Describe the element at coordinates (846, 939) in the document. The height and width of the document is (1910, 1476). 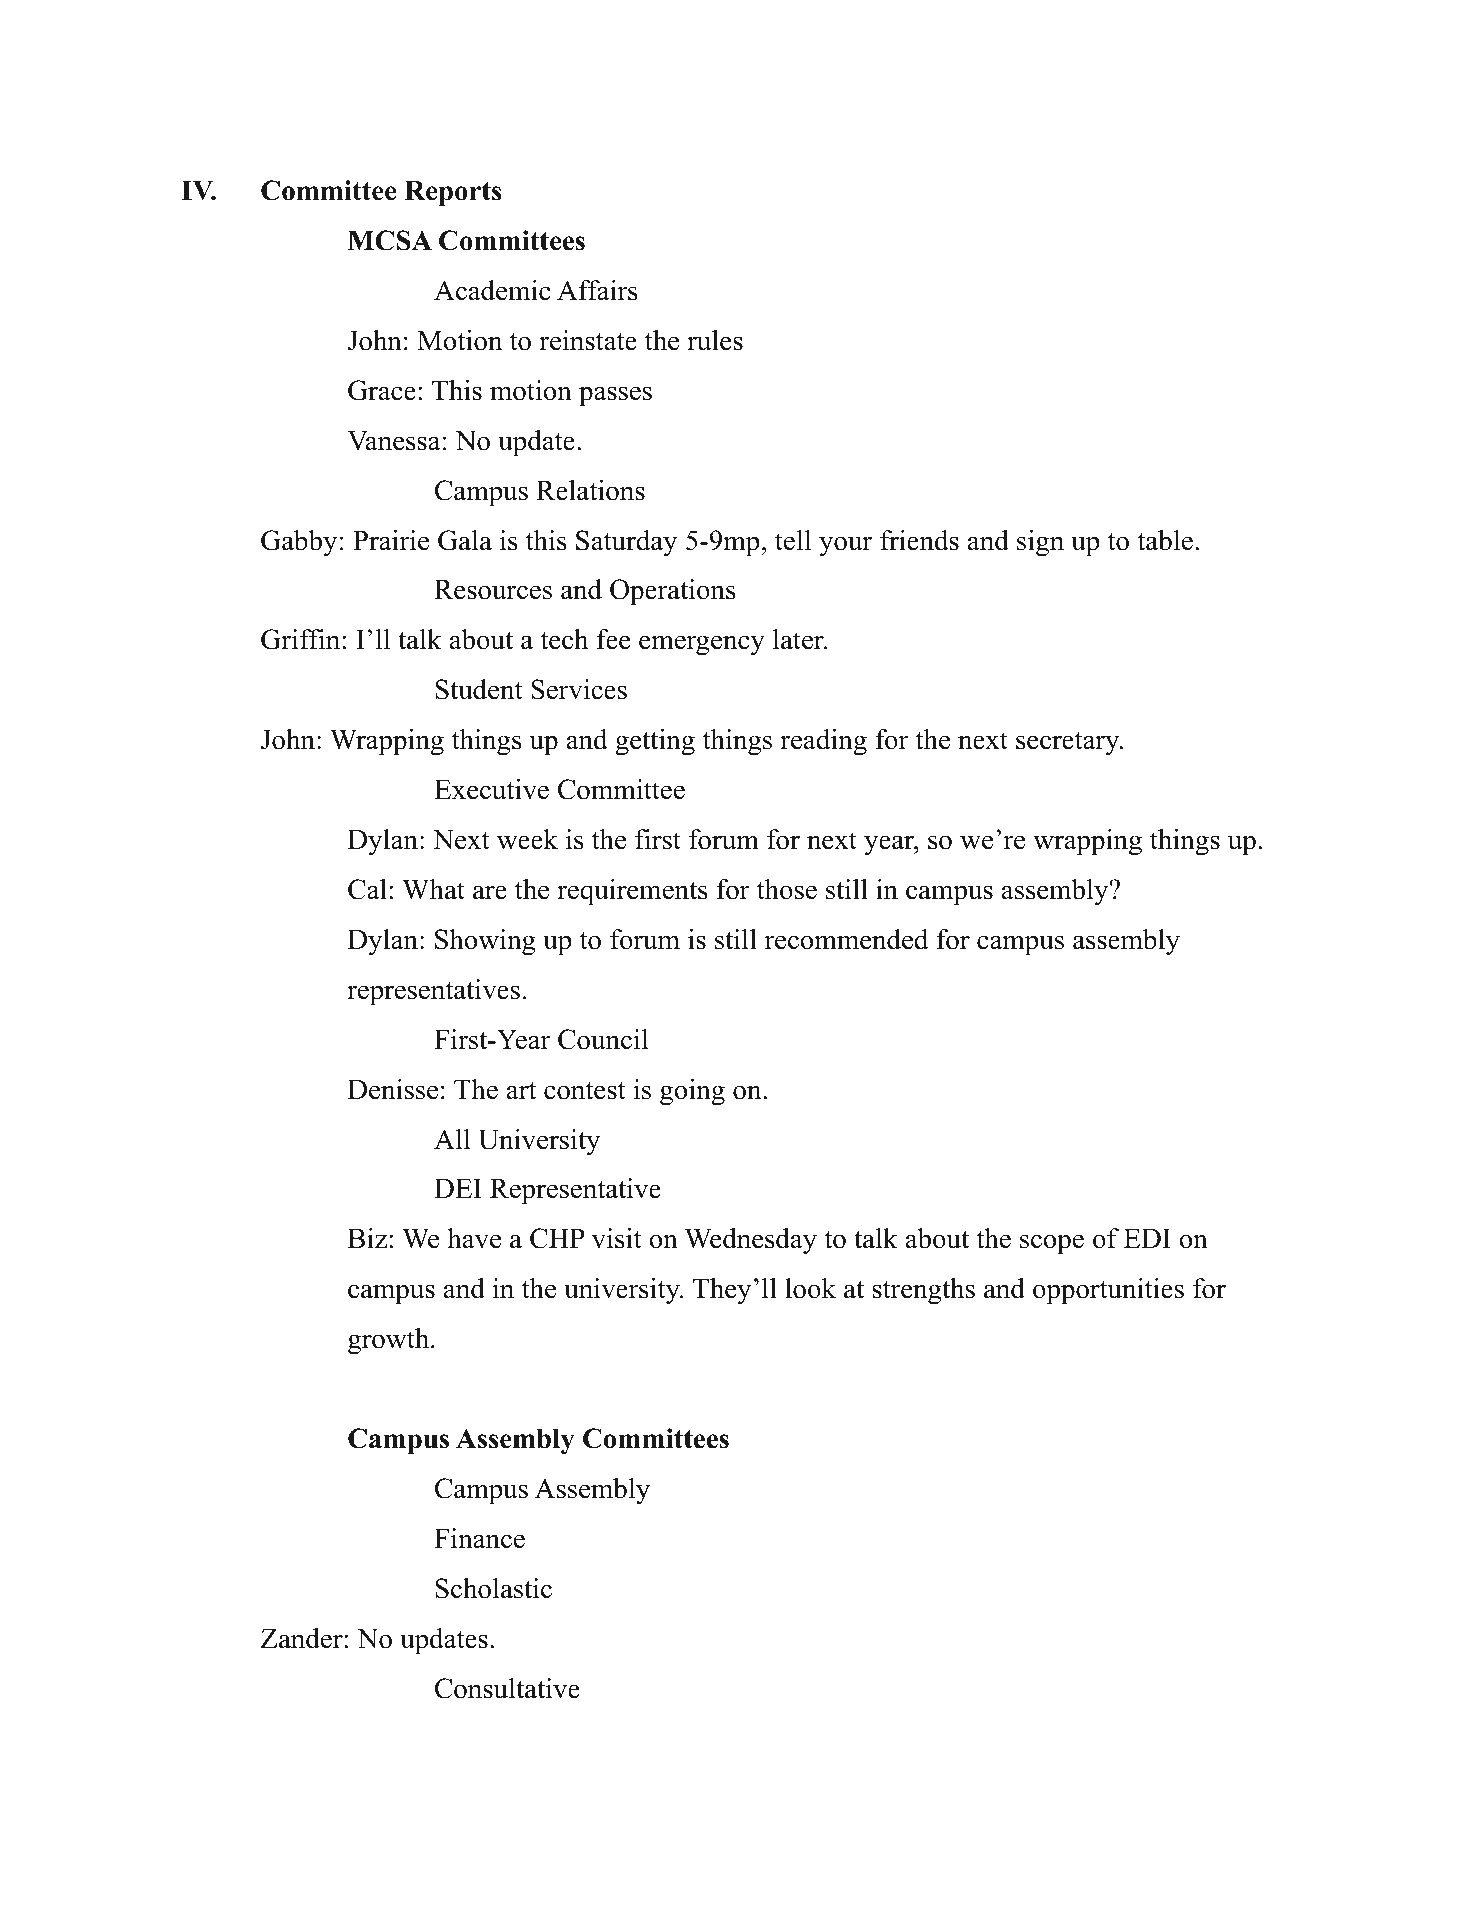
I see `recommended` at that location.
